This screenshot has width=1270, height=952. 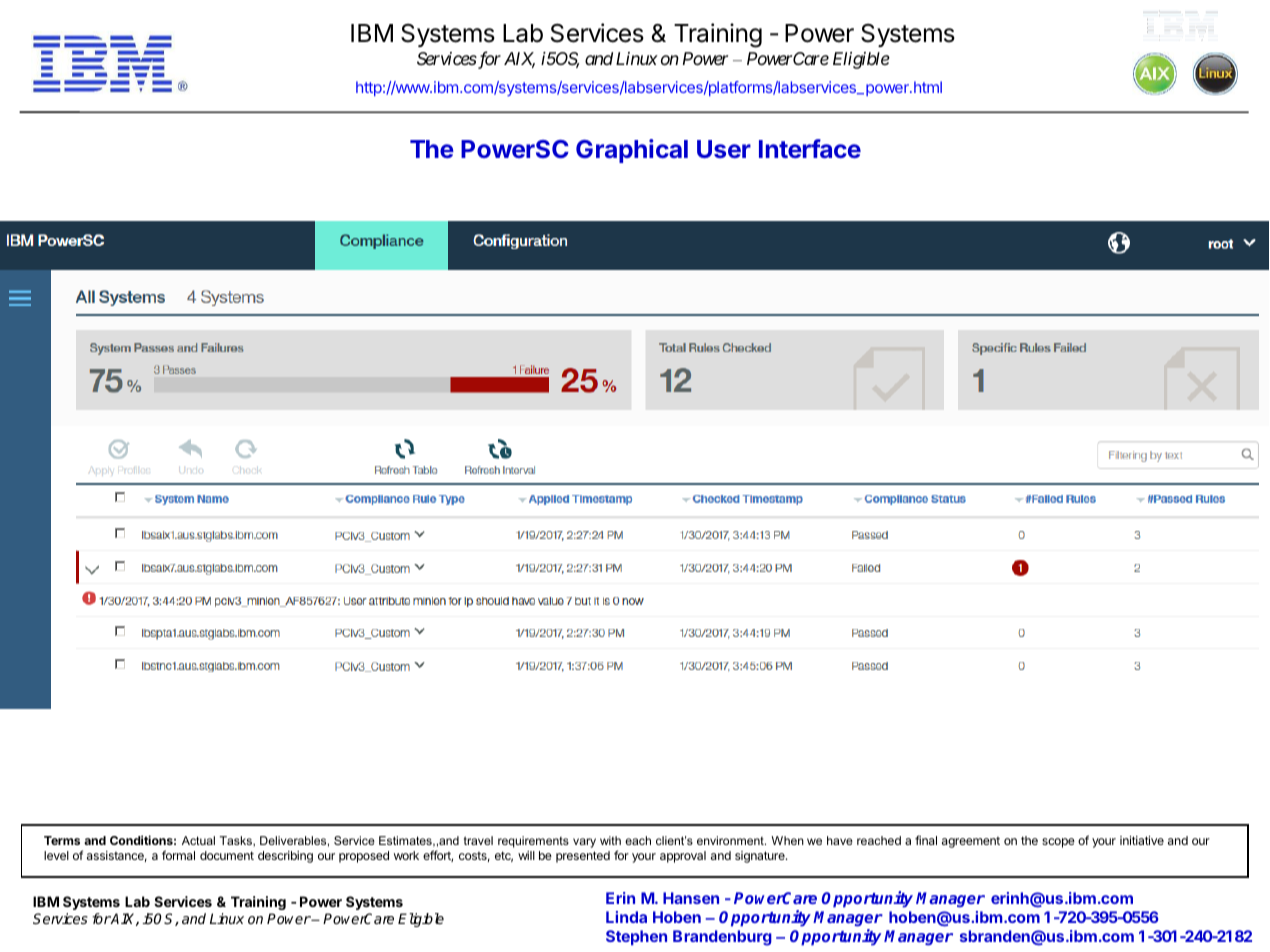 I want to click on User, so click(x=724, y=149).
